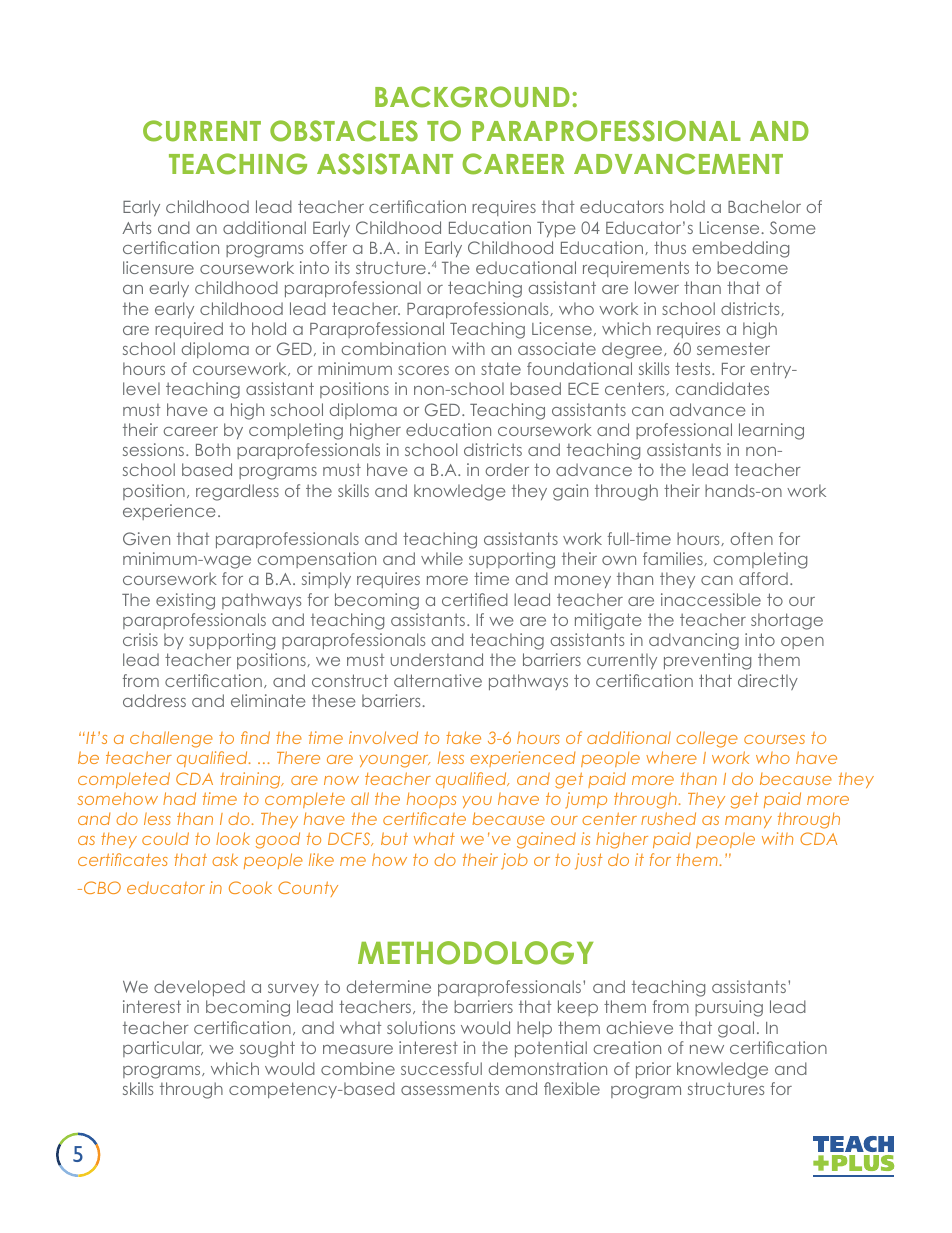 This page has height=1233, width=952. Describe the element at coordinates (764, 206) in the page. I see `Bachelor` at that location.
